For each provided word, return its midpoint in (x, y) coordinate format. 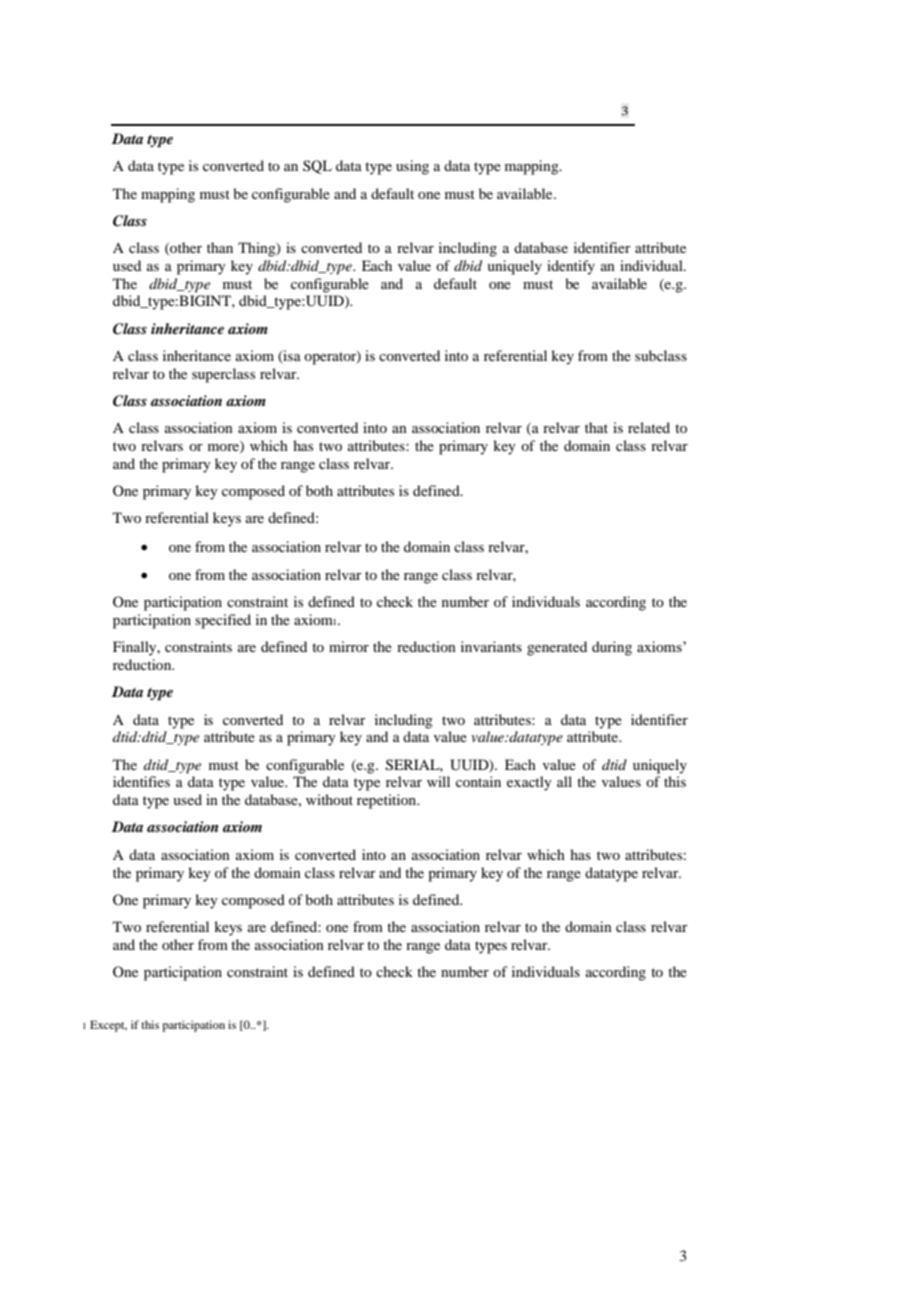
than (220, 247)
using (412, 167)
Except (108, 1026)
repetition (388, 801)
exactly (529, 783)
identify (571, 267)
